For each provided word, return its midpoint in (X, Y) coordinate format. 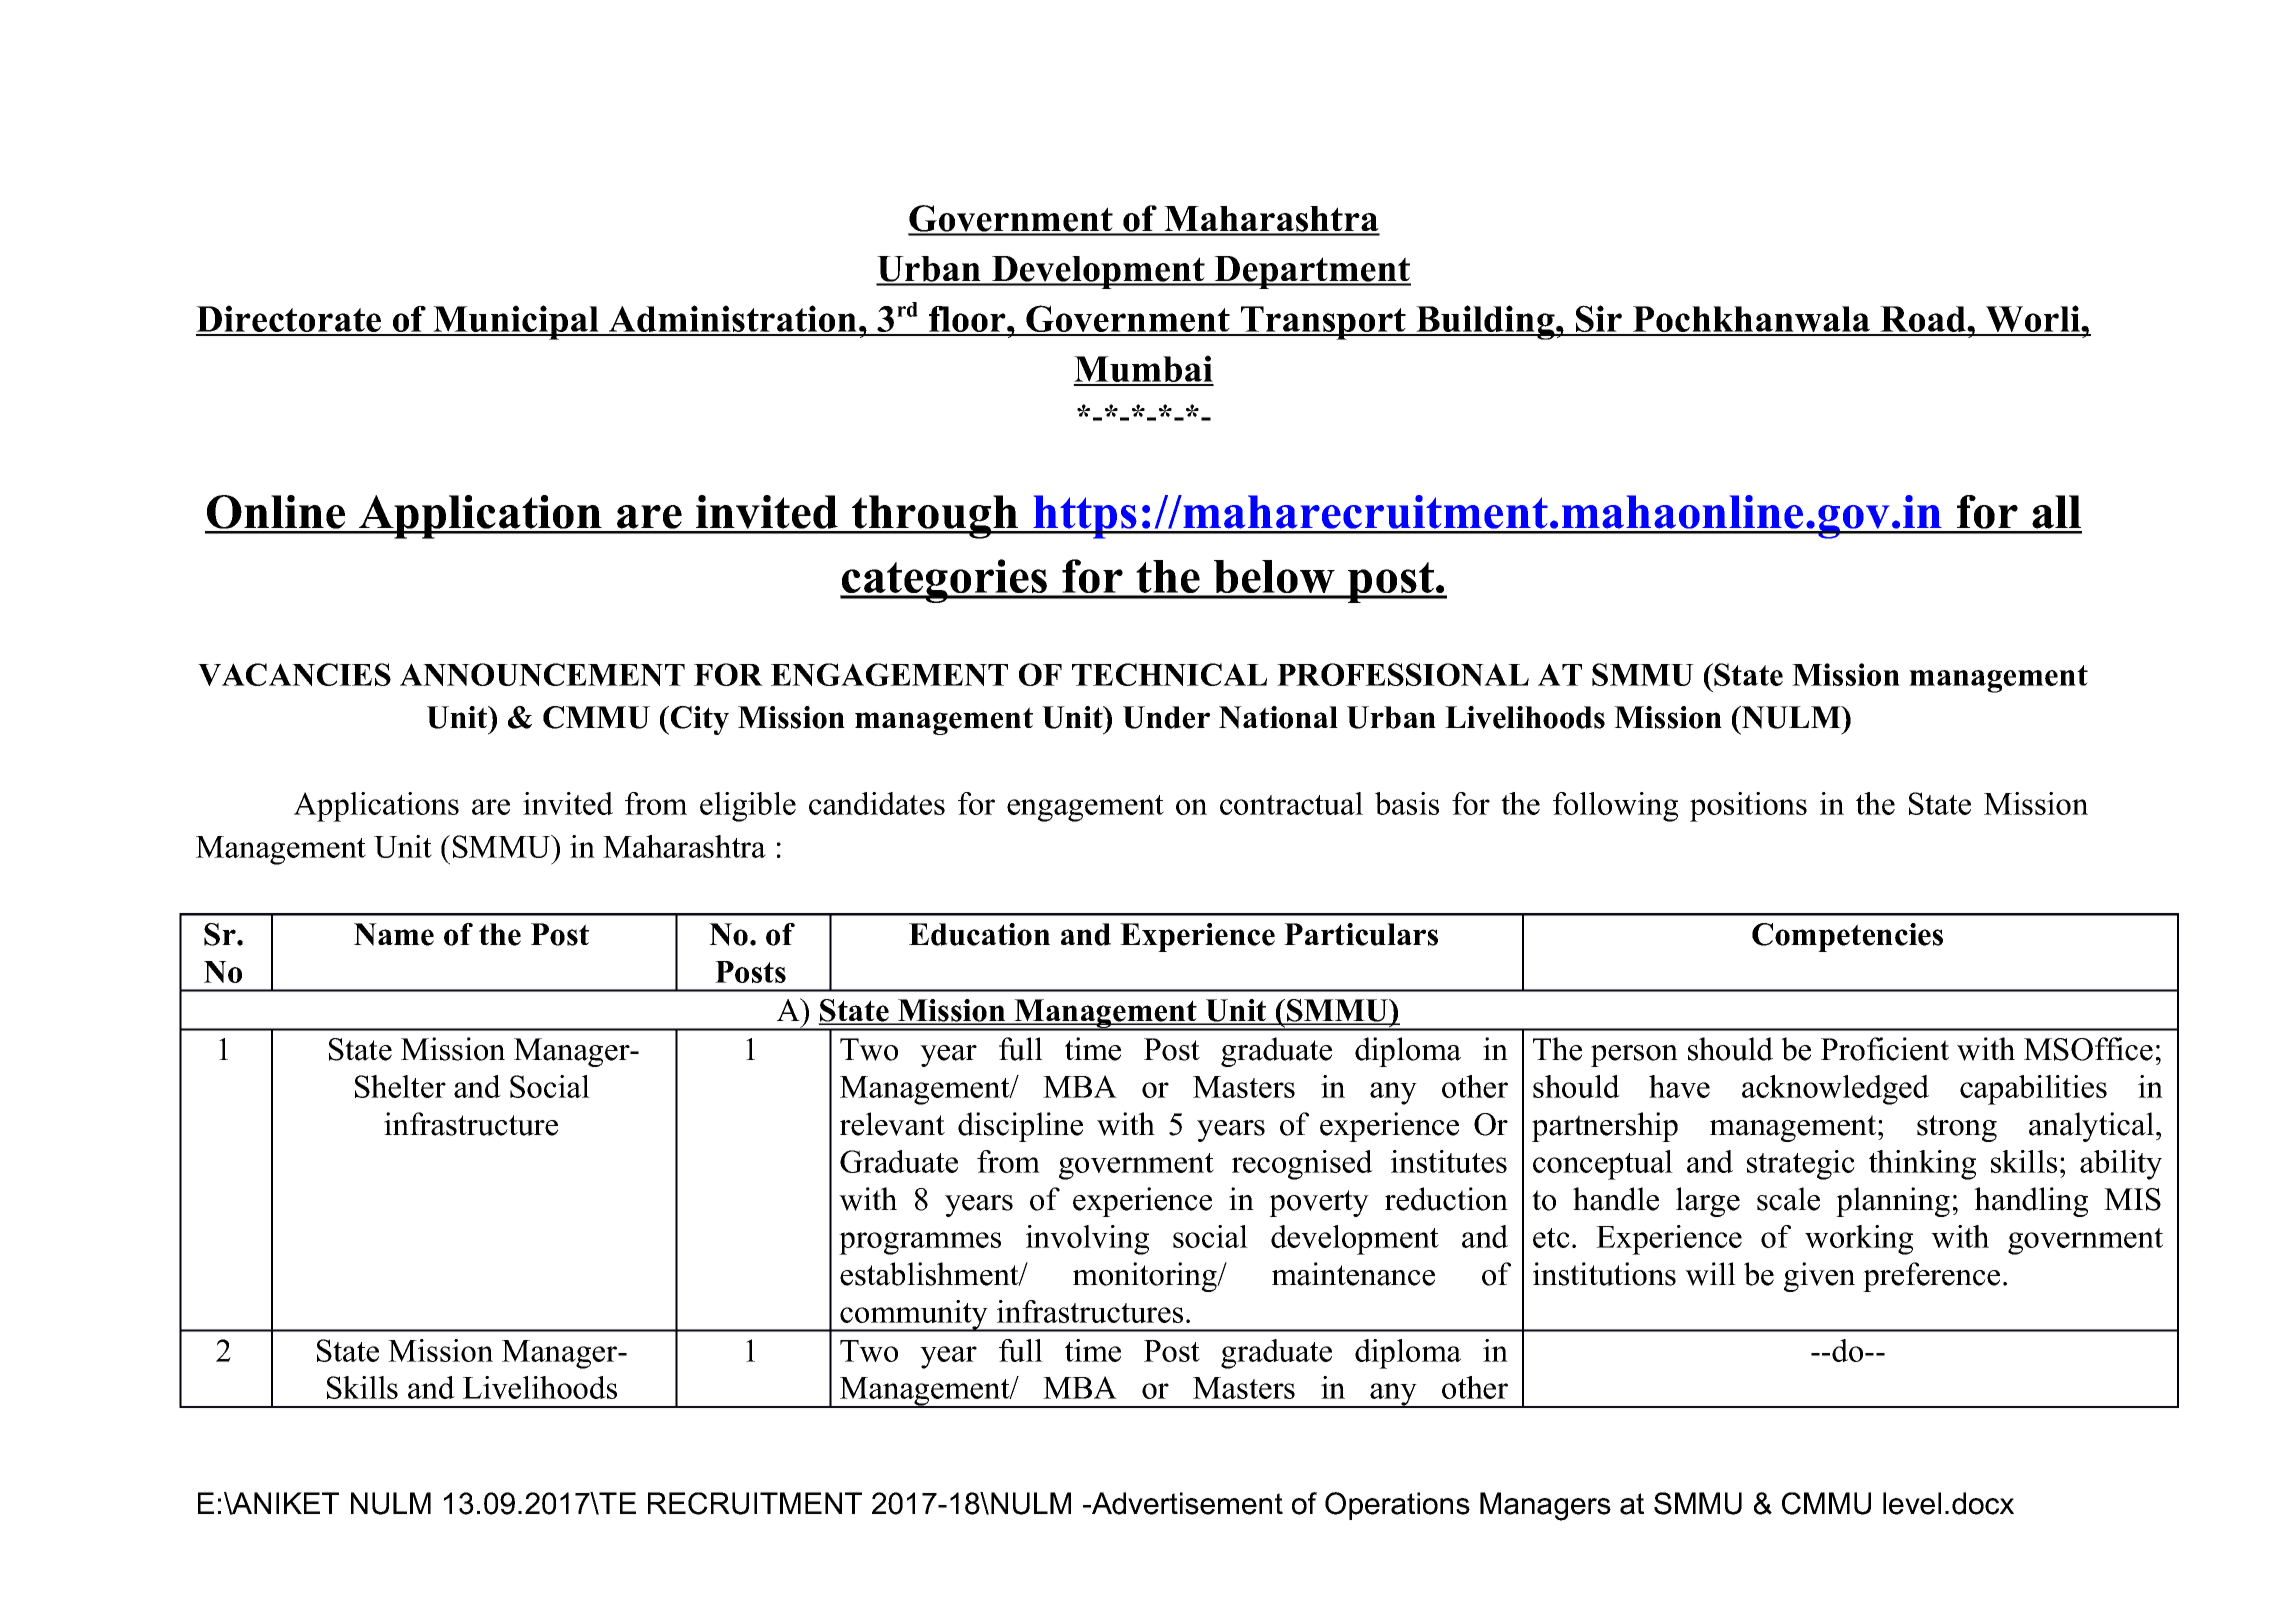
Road (1923, 320)
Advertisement (1186, 1503)
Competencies (1847, 937)
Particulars (1361, 934)
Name (394, 934)
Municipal (516, 322)
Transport (1323, 323)
